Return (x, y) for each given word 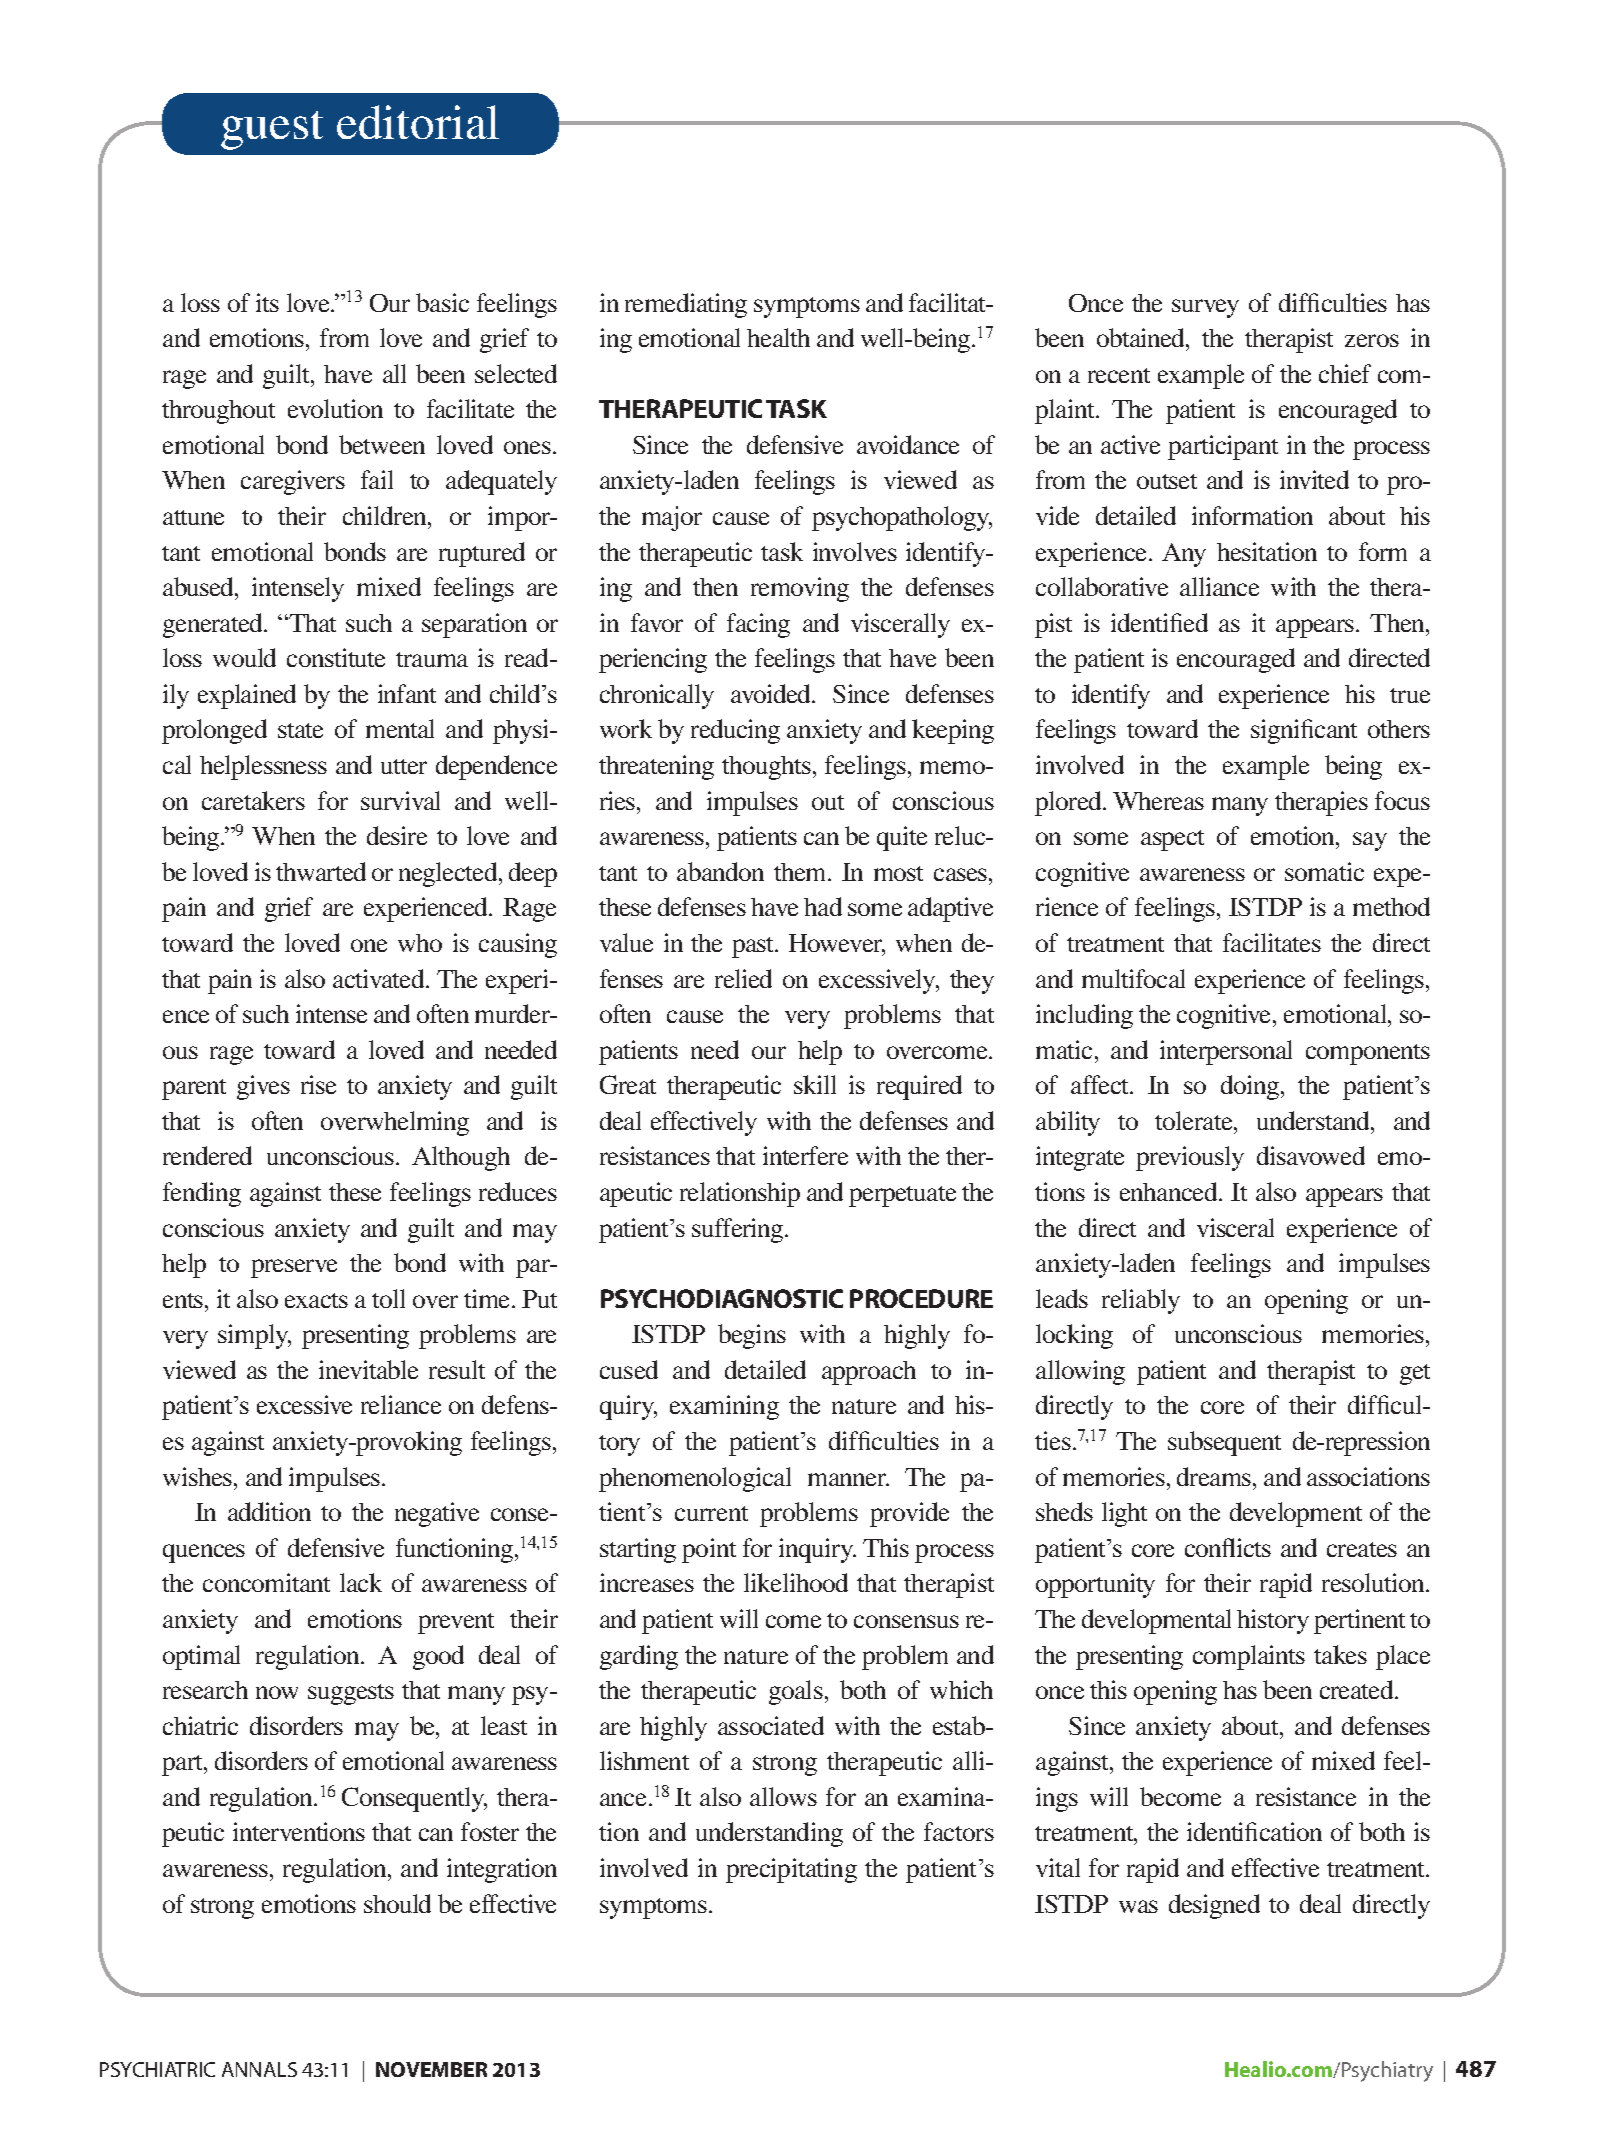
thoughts (766, 768)
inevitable (368, 1369)
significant (1304, 731)
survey (1205, 308)
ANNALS (259, 2069)
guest (272, 130)
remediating (686, 305)
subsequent (1224, 1443)
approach (869, 1373)
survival (400, 800)
